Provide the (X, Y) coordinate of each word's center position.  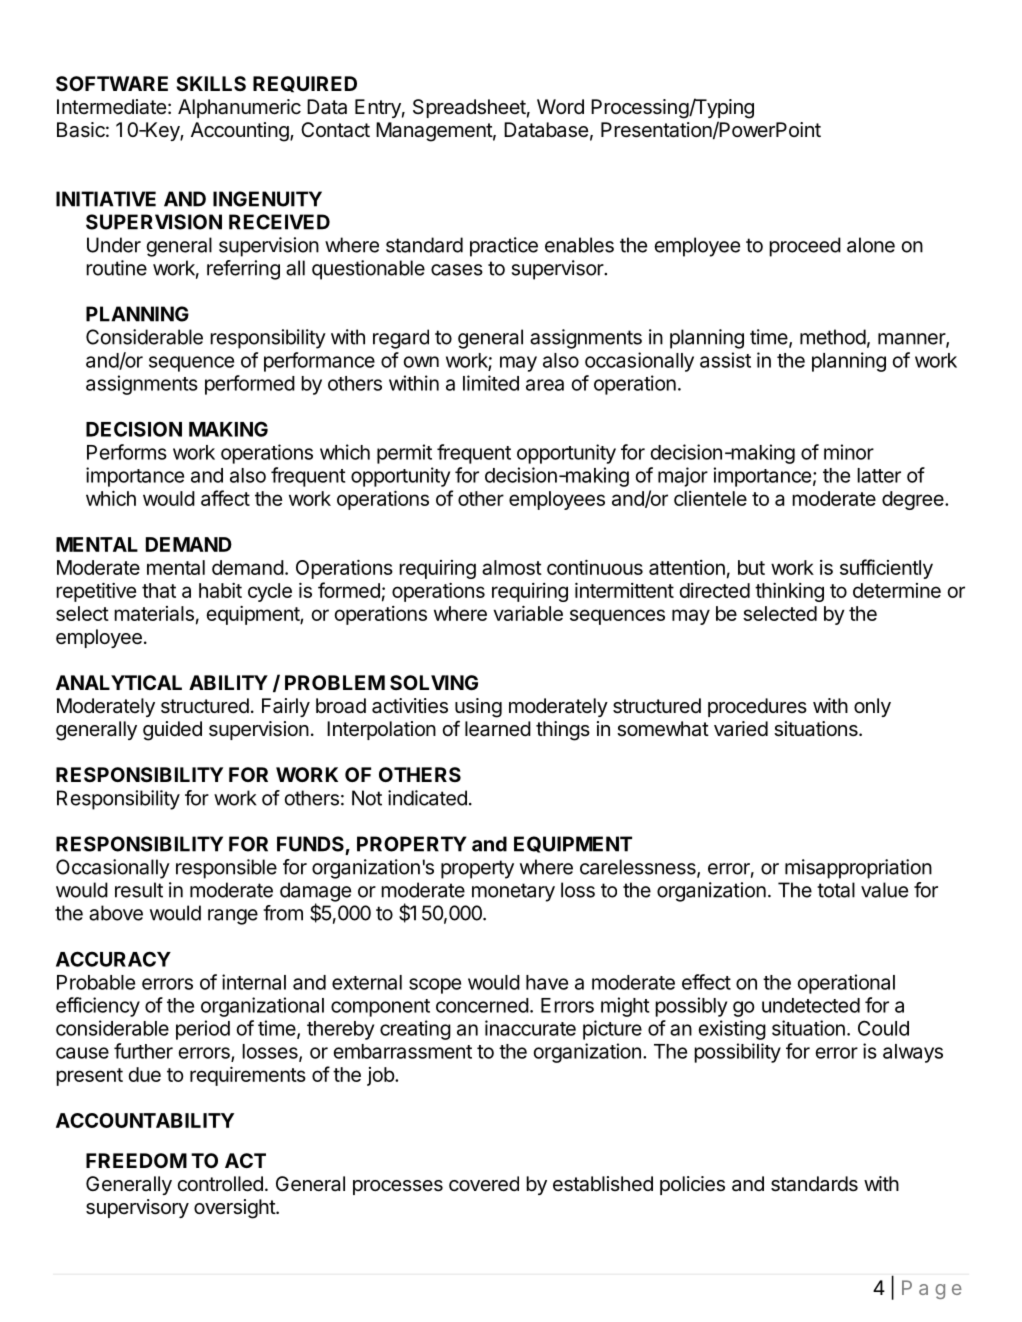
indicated (427, 798)
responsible (226, 869)
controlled (220, 1184)
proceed (805, 247)
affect (225, 498)
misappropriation (858, 869)
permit (404, 454)
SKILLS (211, 83)
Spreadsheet (469, 108)
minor (849, 452)
